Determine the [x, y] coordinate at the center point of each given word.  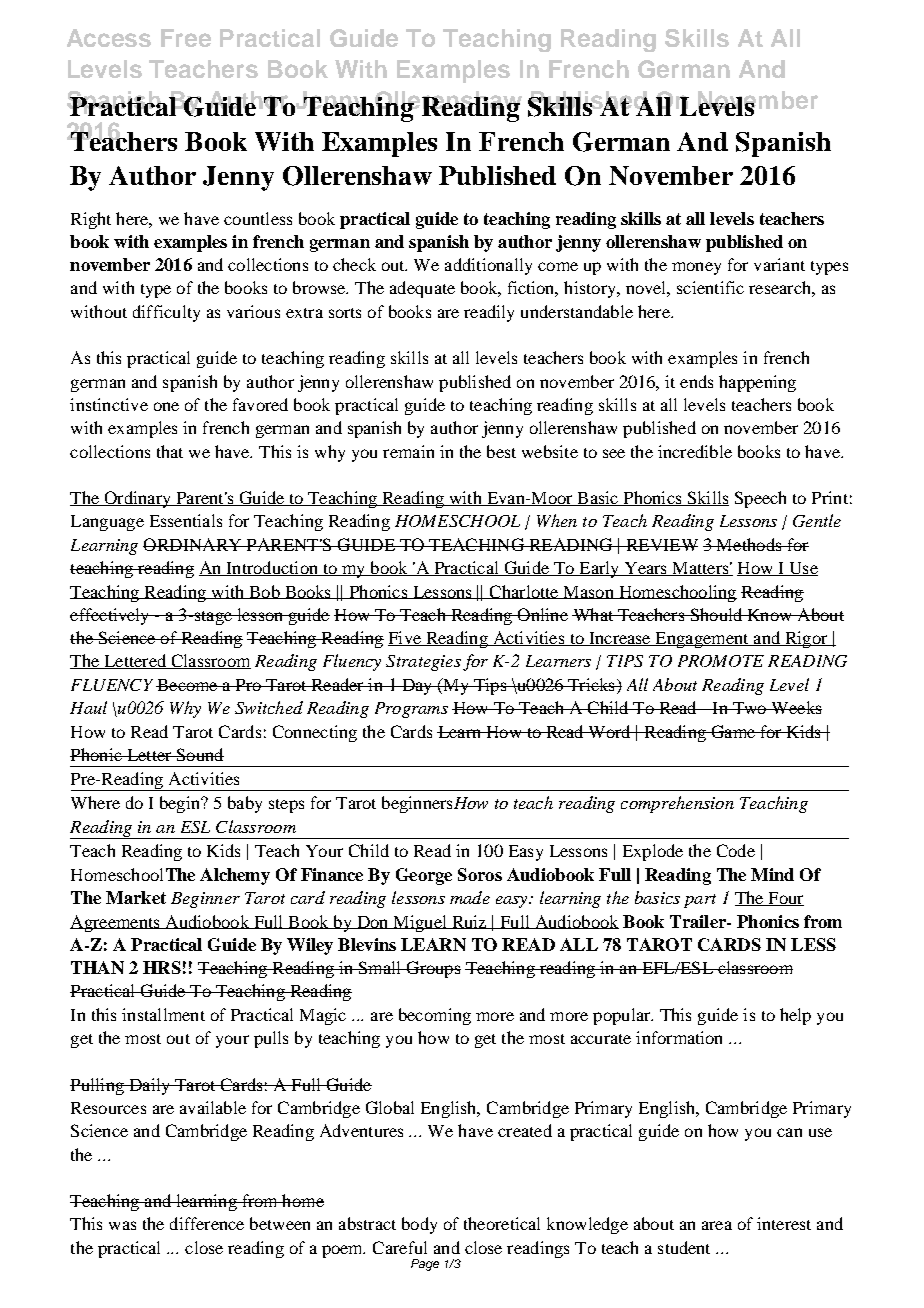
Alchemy [235, 876]
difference [207, 1223]
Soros [480, 874]
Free [186, 38]
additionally [488, 266]
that [170, 451]
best [501, 451]
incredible [695, 451]
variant [779, 264]
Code [736, 850]
